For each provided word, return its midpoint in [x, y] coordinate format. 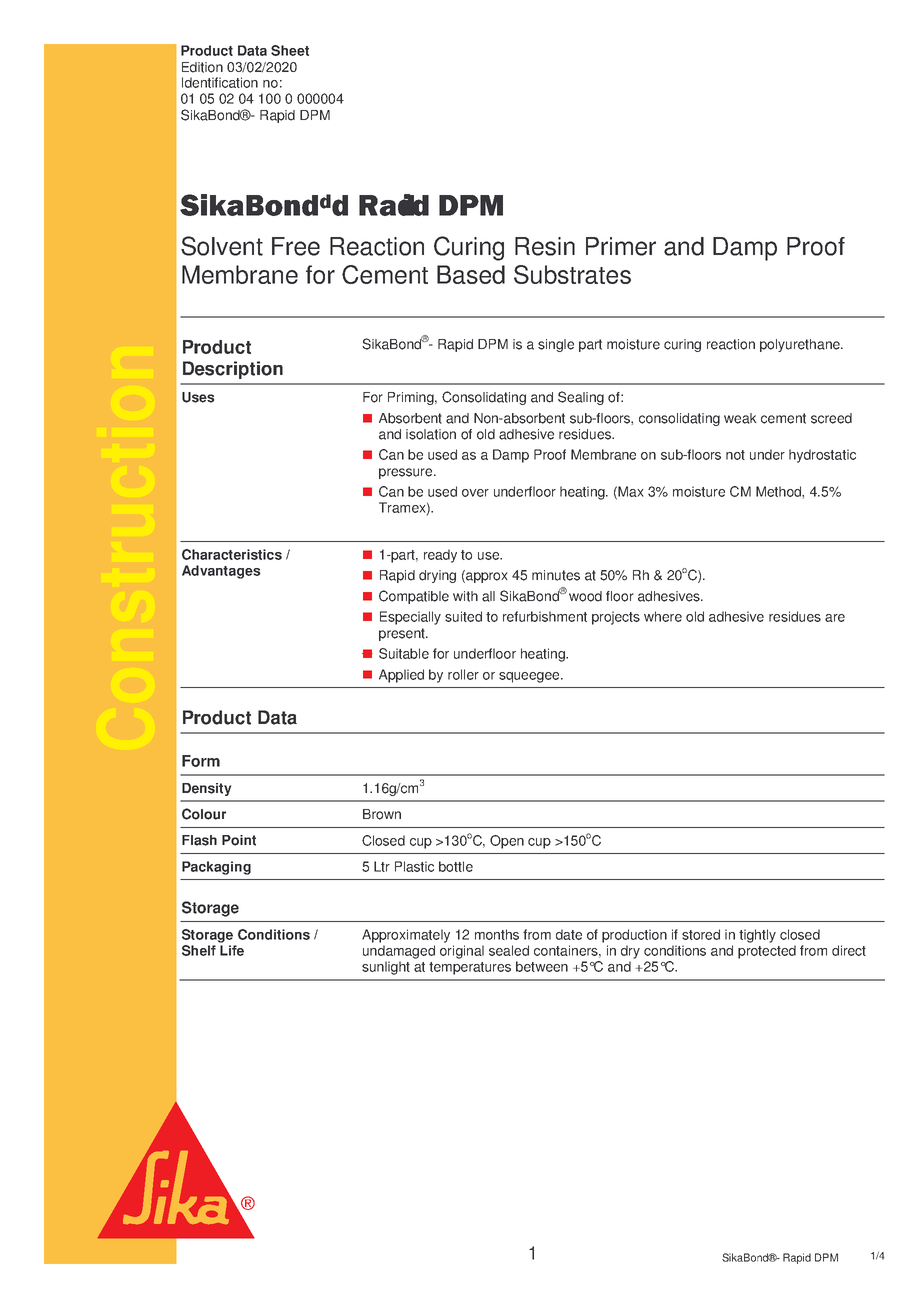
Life [232, 950]
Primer [621, 246]
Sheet [290, 50]
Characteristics [232, 554]
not [735, 455]
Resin [545, 246]
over [475, 493]
